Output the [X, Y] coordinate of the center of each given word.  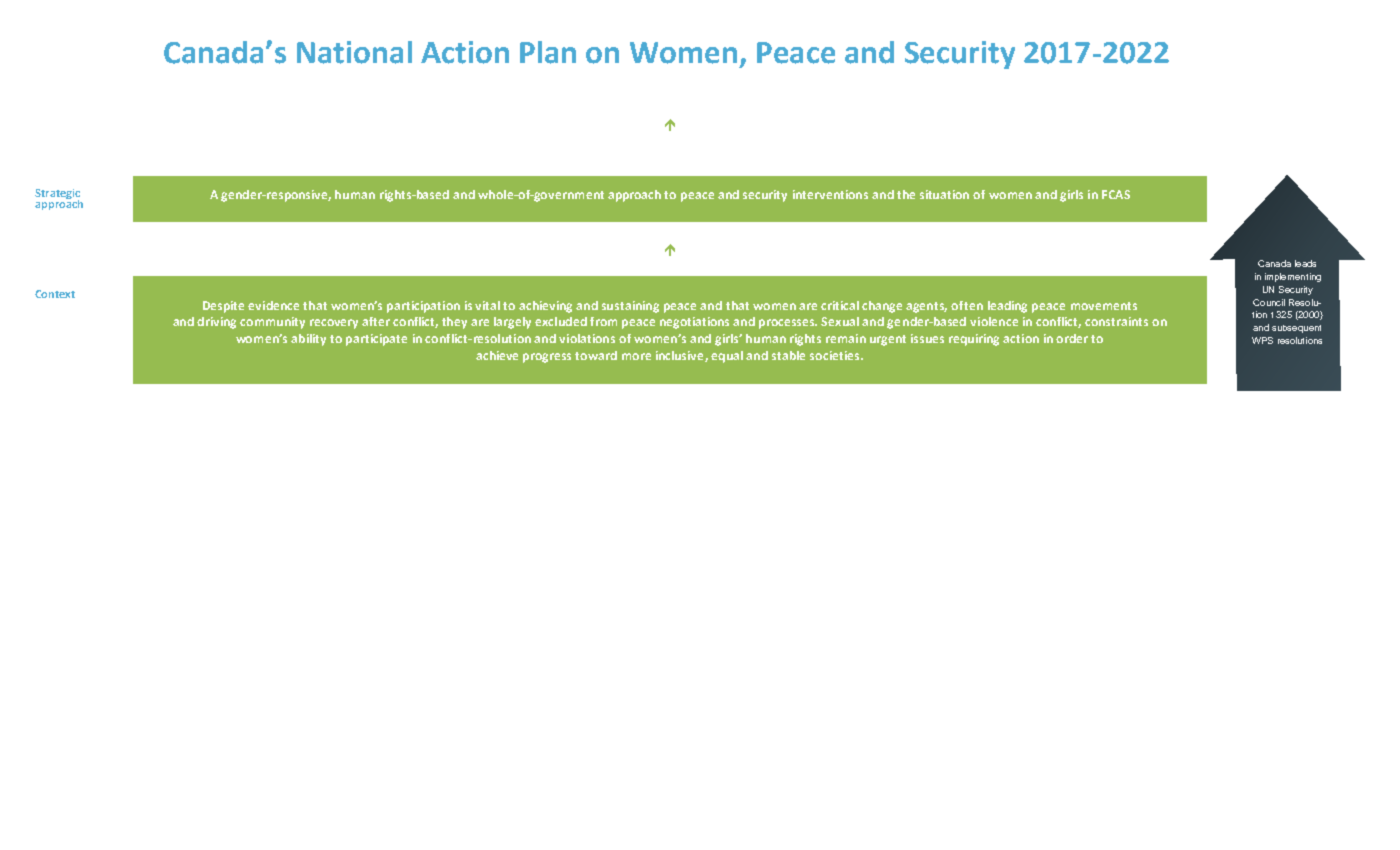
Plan [548, 52]
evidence [273, 305]
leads [1305, 263]
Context [55, 294]
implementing [1293, 277]
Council [1269, 302]
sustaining [630, 307]
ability [308, 340]
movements [1104, 306]
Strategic [57, 195]
